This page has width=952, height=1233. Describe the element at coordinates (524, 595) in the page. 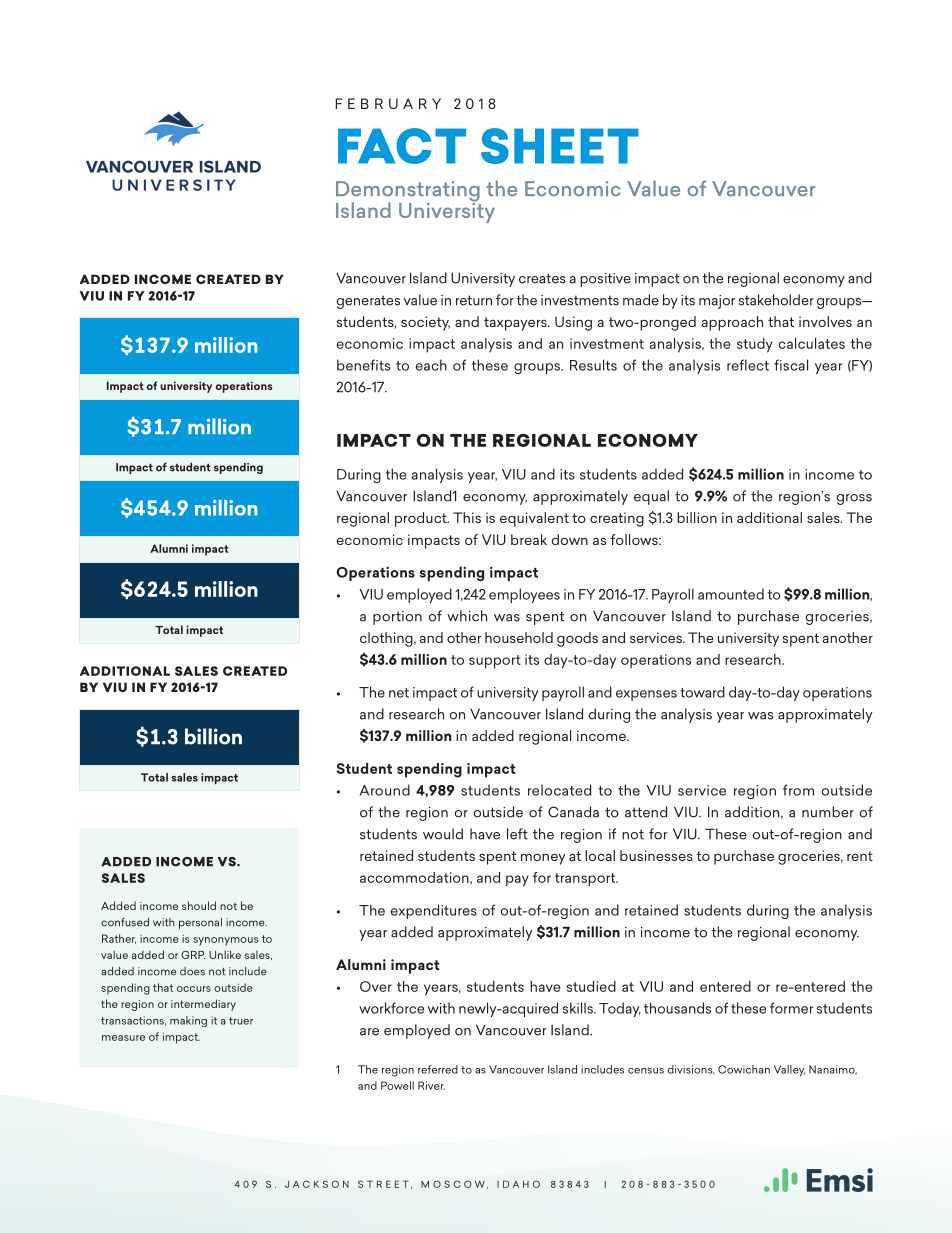

I see `employees` at that location.
